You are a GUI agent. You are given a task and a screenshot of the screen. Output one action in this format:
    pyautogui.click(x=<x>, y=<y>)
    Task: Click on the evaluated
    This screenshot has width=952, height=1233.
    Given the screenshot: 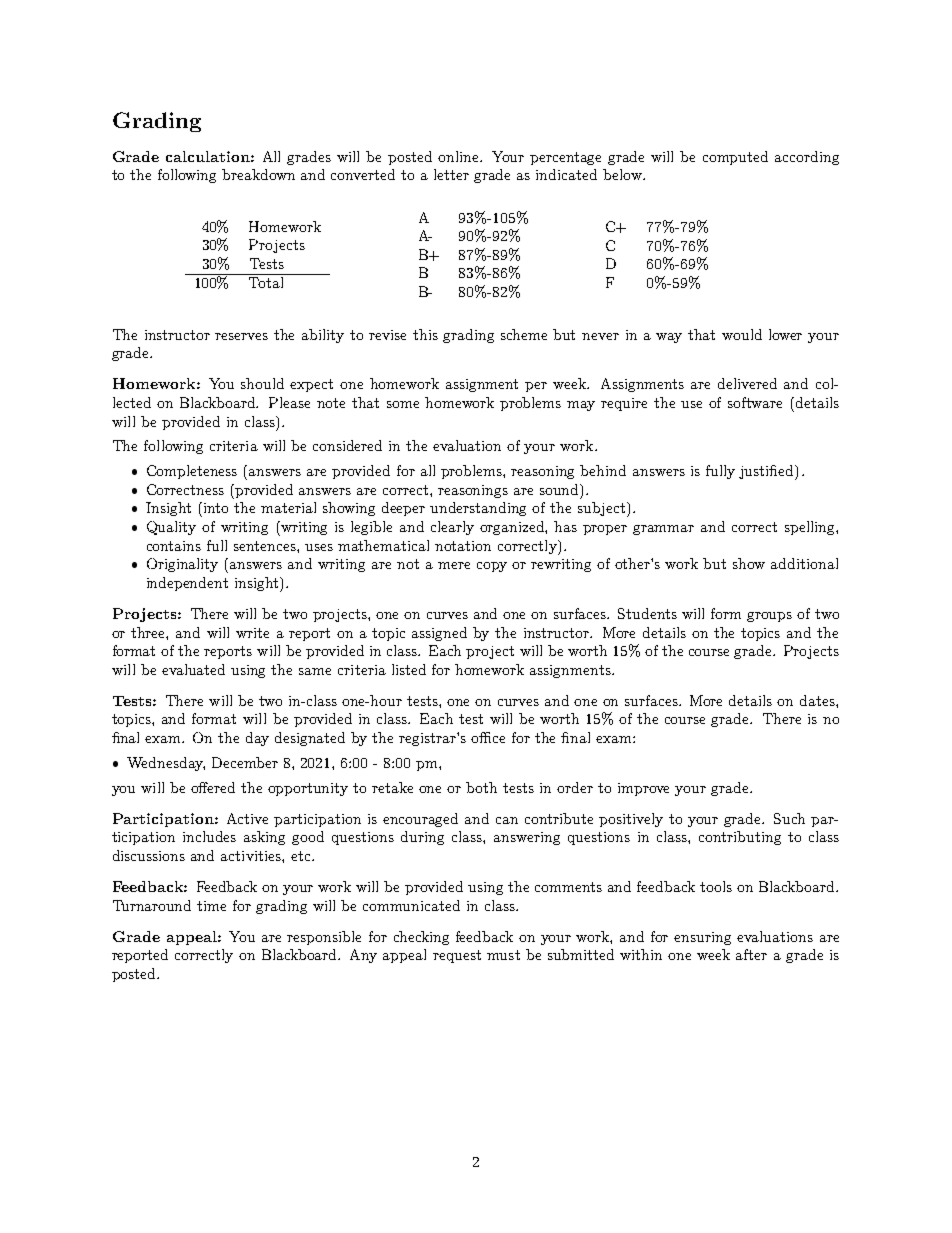 What is the action you would take?
    pyautogui.click(x=193, y=669)
